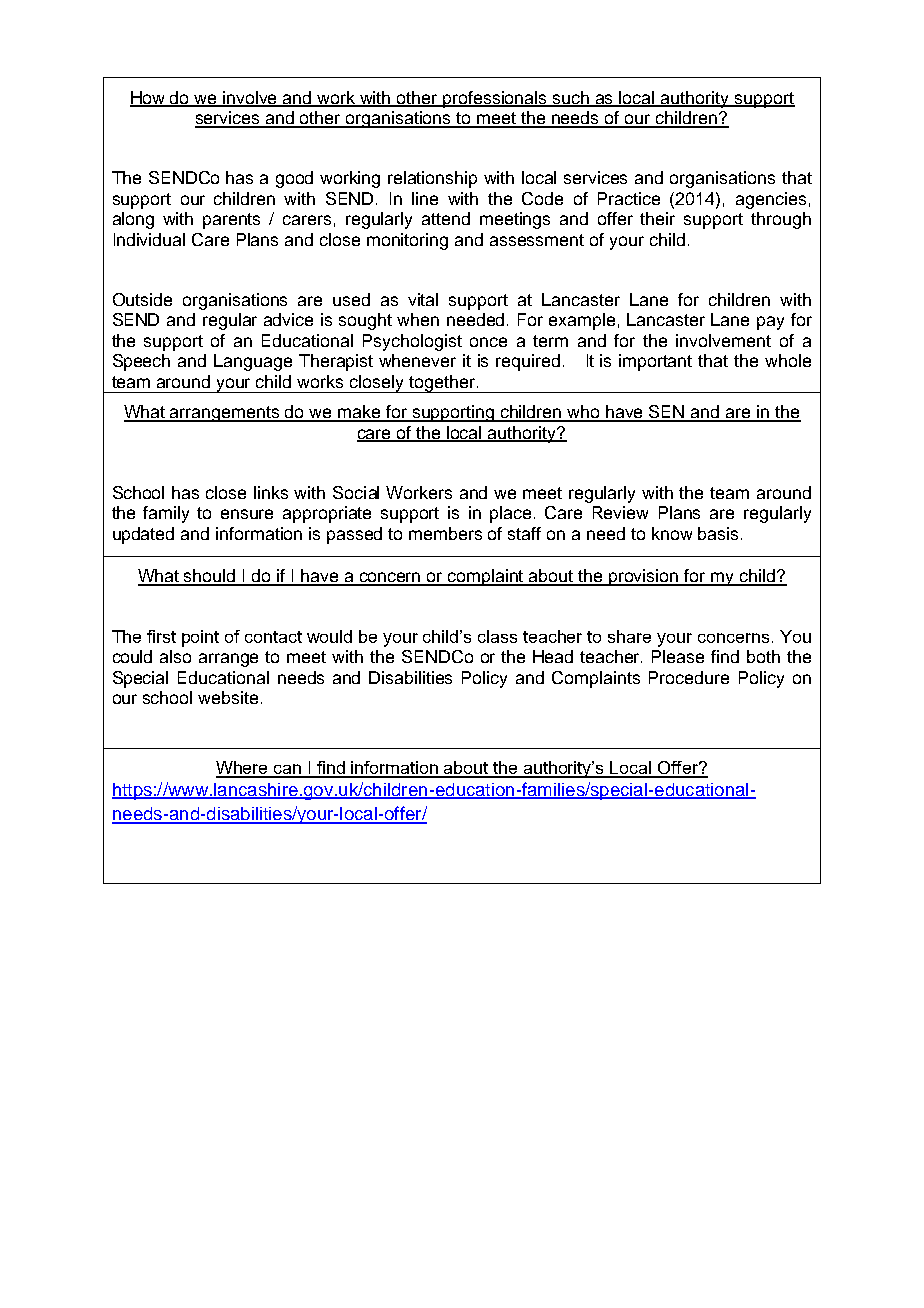 This screenshot has width=924, height=1308. Describe the element at coordinates (497, 636) in the screenshot. I see `class` at that location.
